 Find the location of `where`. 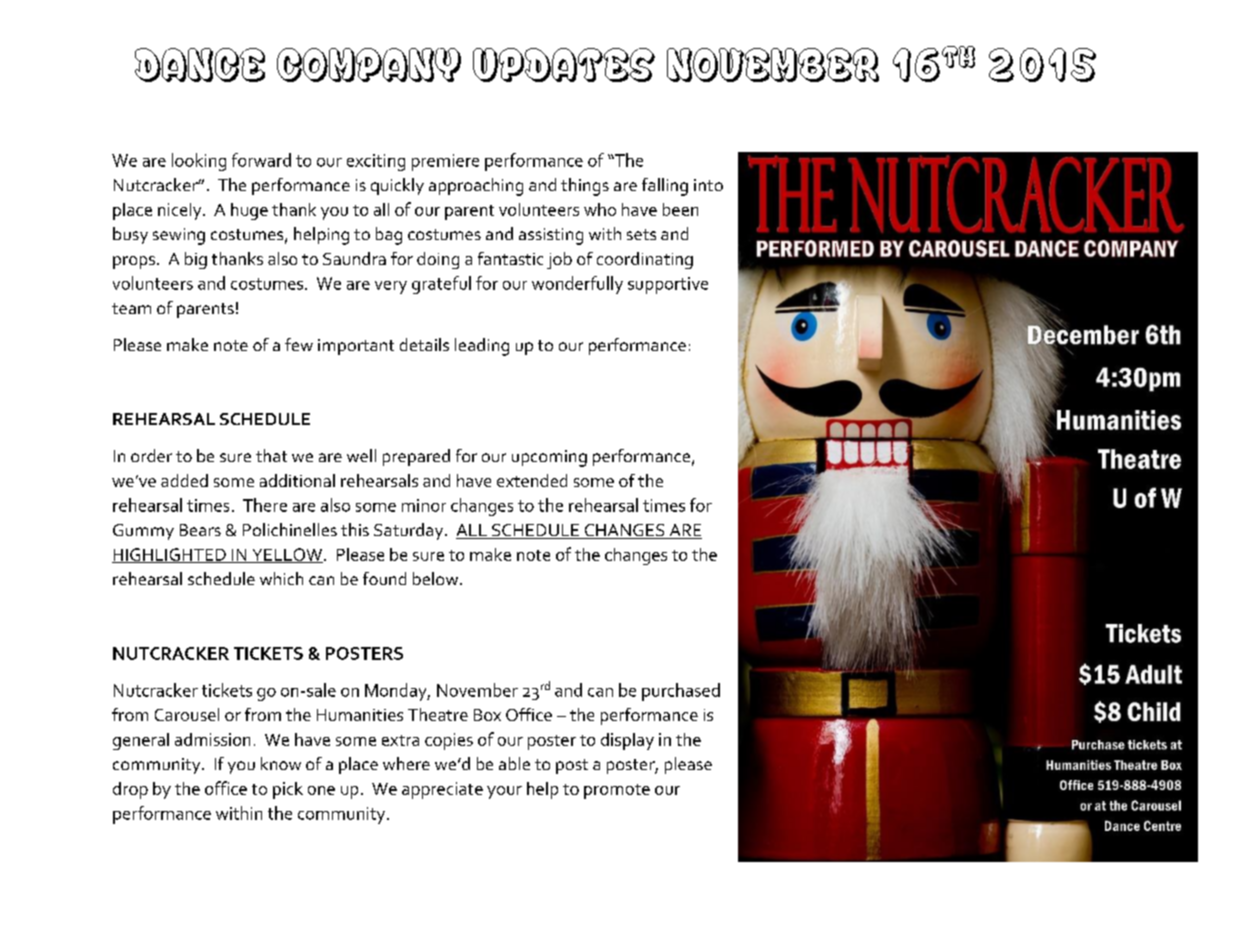

where is located at coordinates (406, 763).
